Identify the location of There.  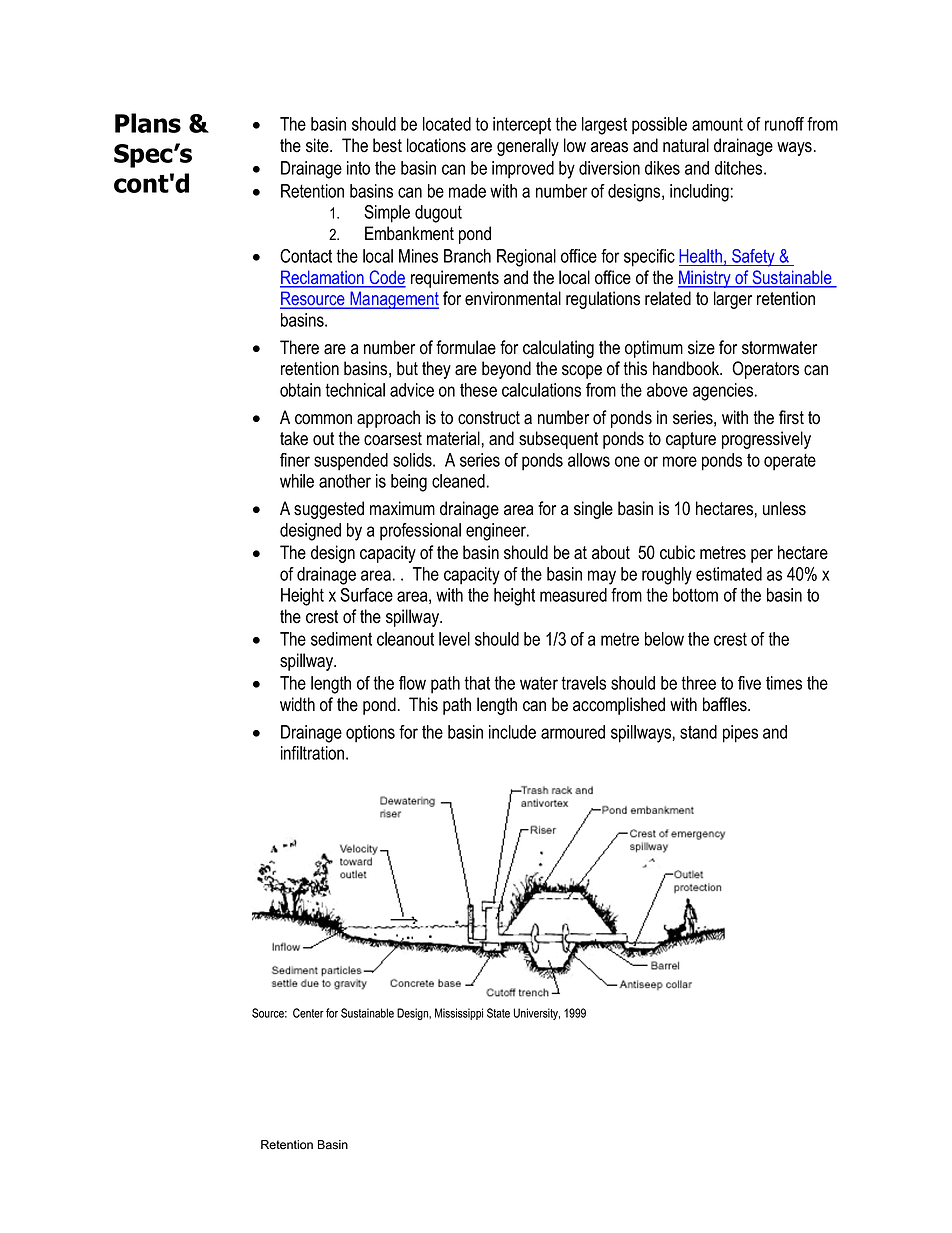
(299, 347).
